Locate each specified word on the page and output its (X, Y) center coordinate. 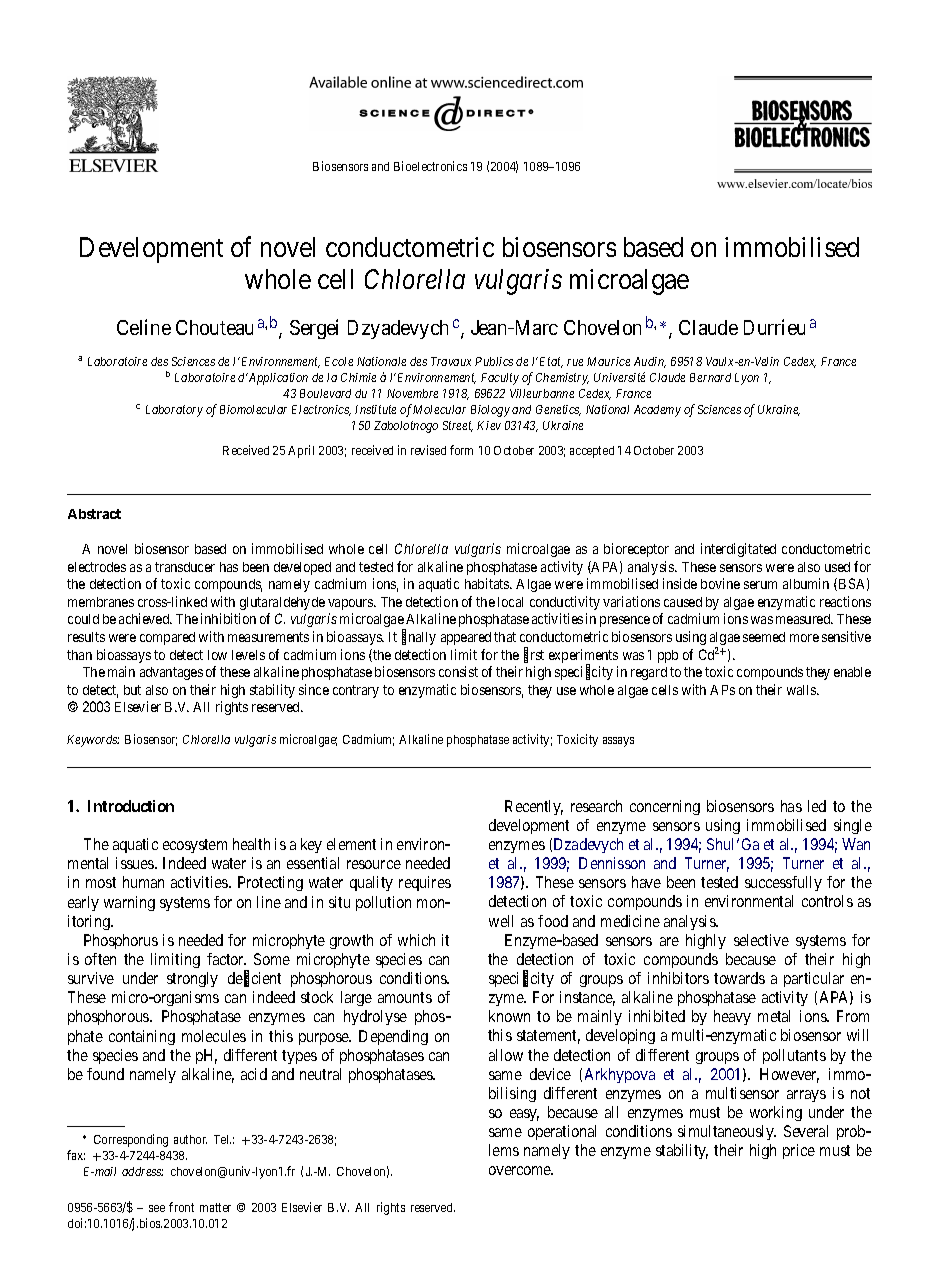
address (142, 1171)
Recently (534, 807)
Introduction (131, 806)
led (817, 806)
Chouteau (214, 327)
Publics (494, 361)
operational (562, 1132)
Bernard (710, 377)
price (799, 1151)
